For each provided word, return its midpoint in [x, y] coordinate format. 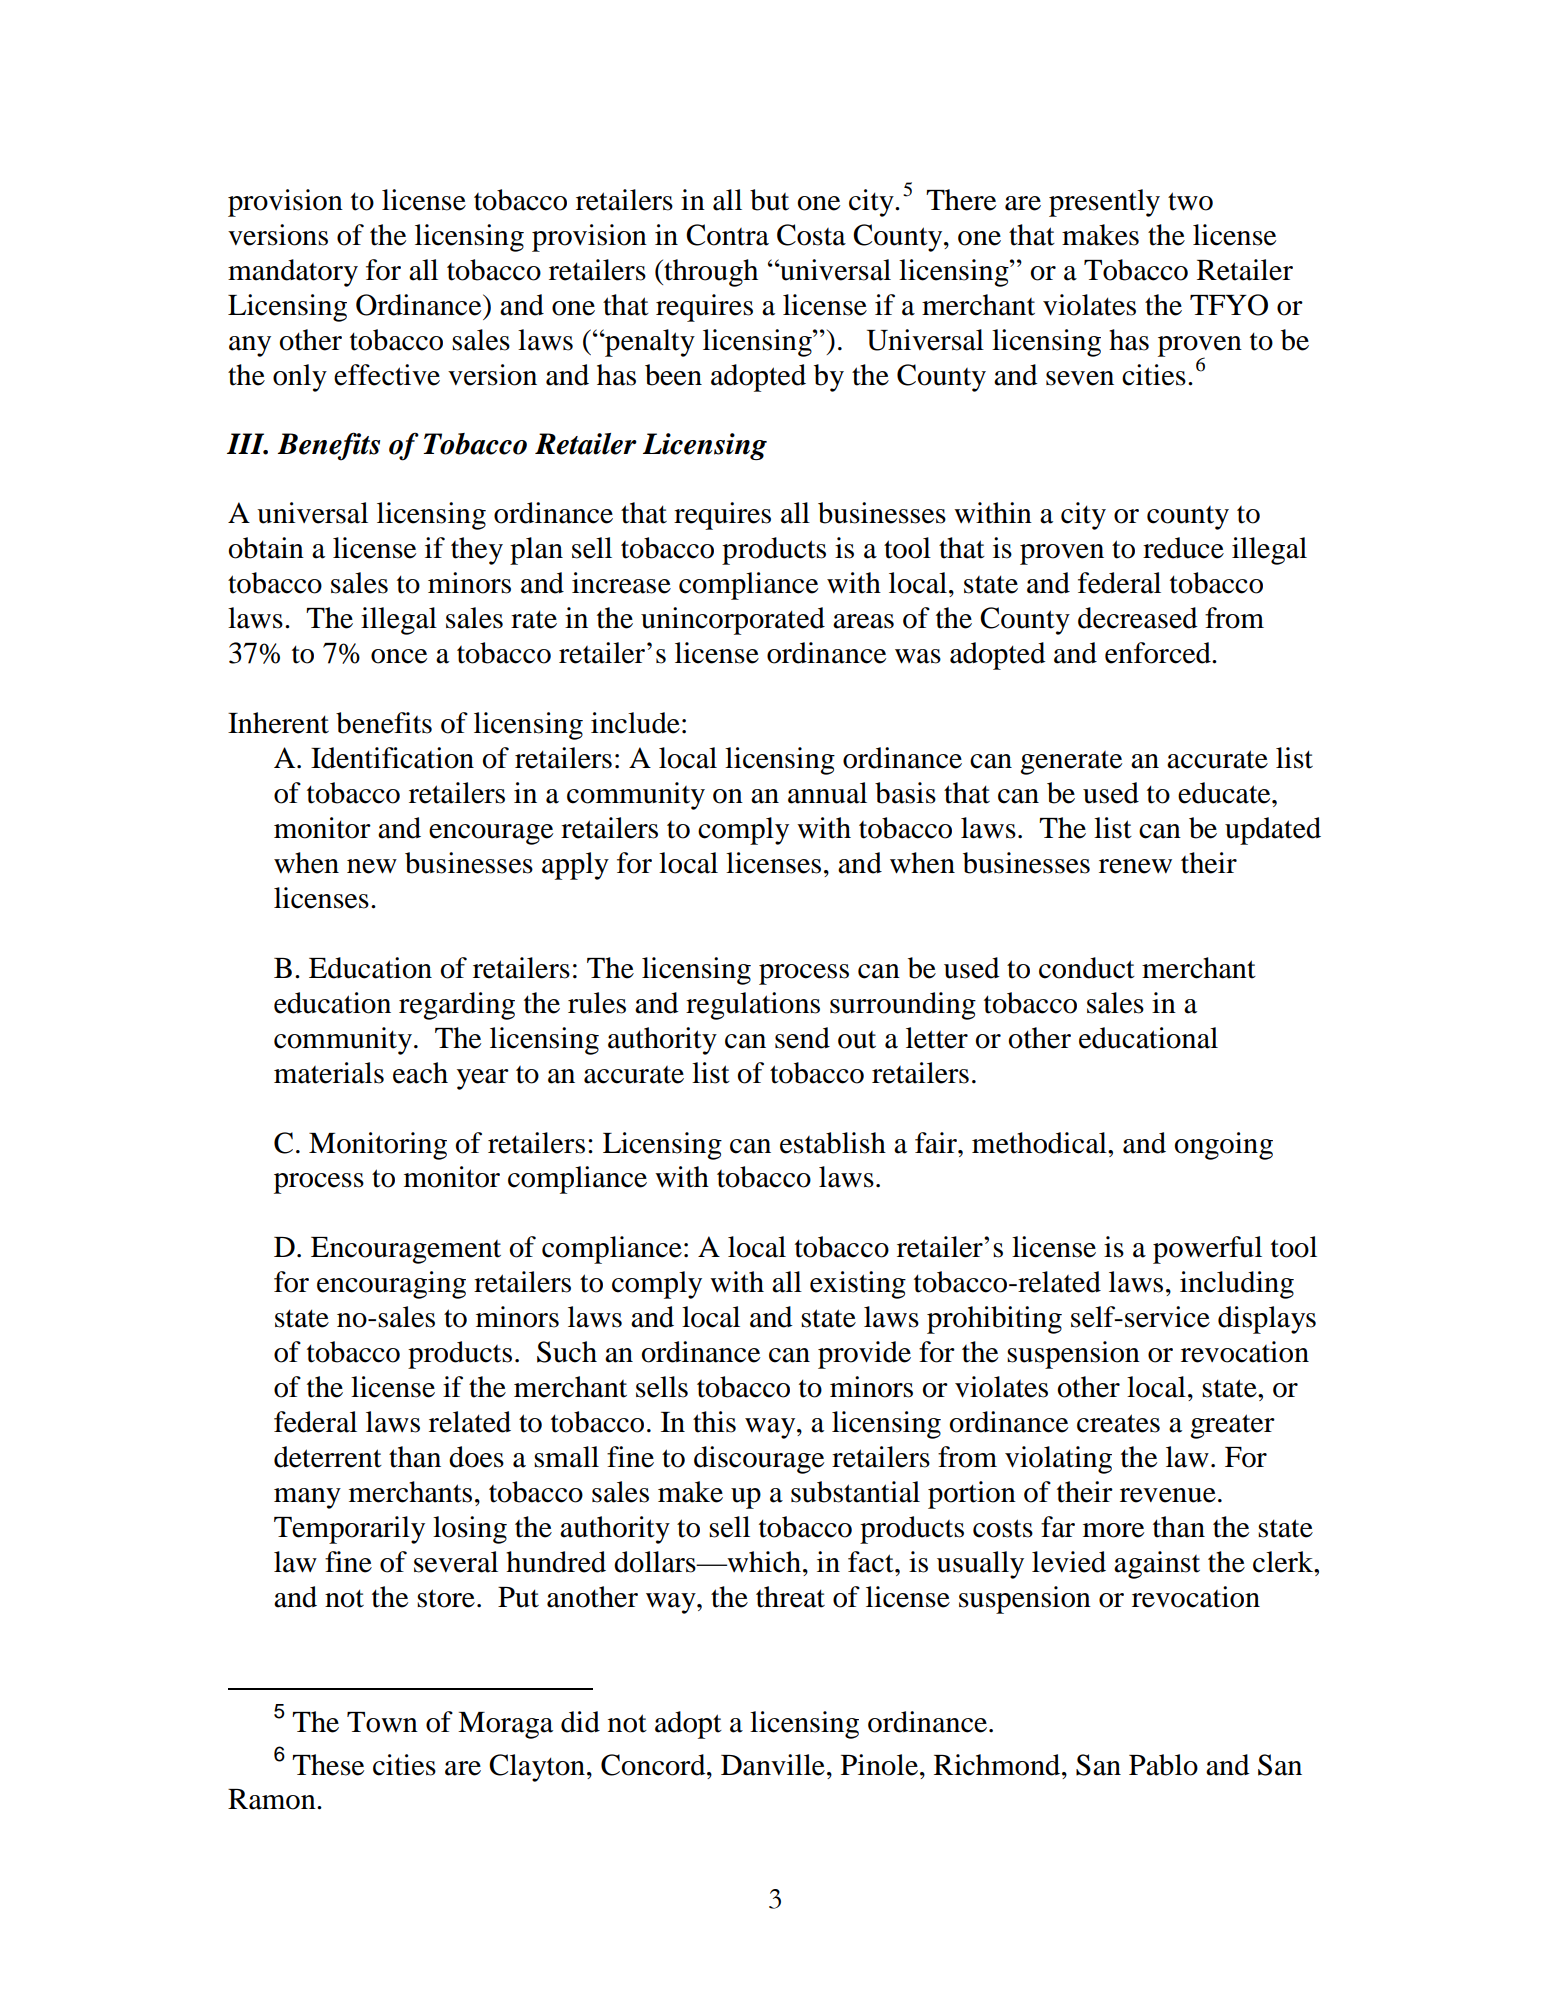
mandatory [293, 273]
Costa [811, 235]
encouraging [391, 1285]
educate [1225, 793]
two [1190, 201]
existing [858, 1285]
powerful [1207, 1250]
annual [827, 793]
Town [382, 1722]
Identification [392, 758]
